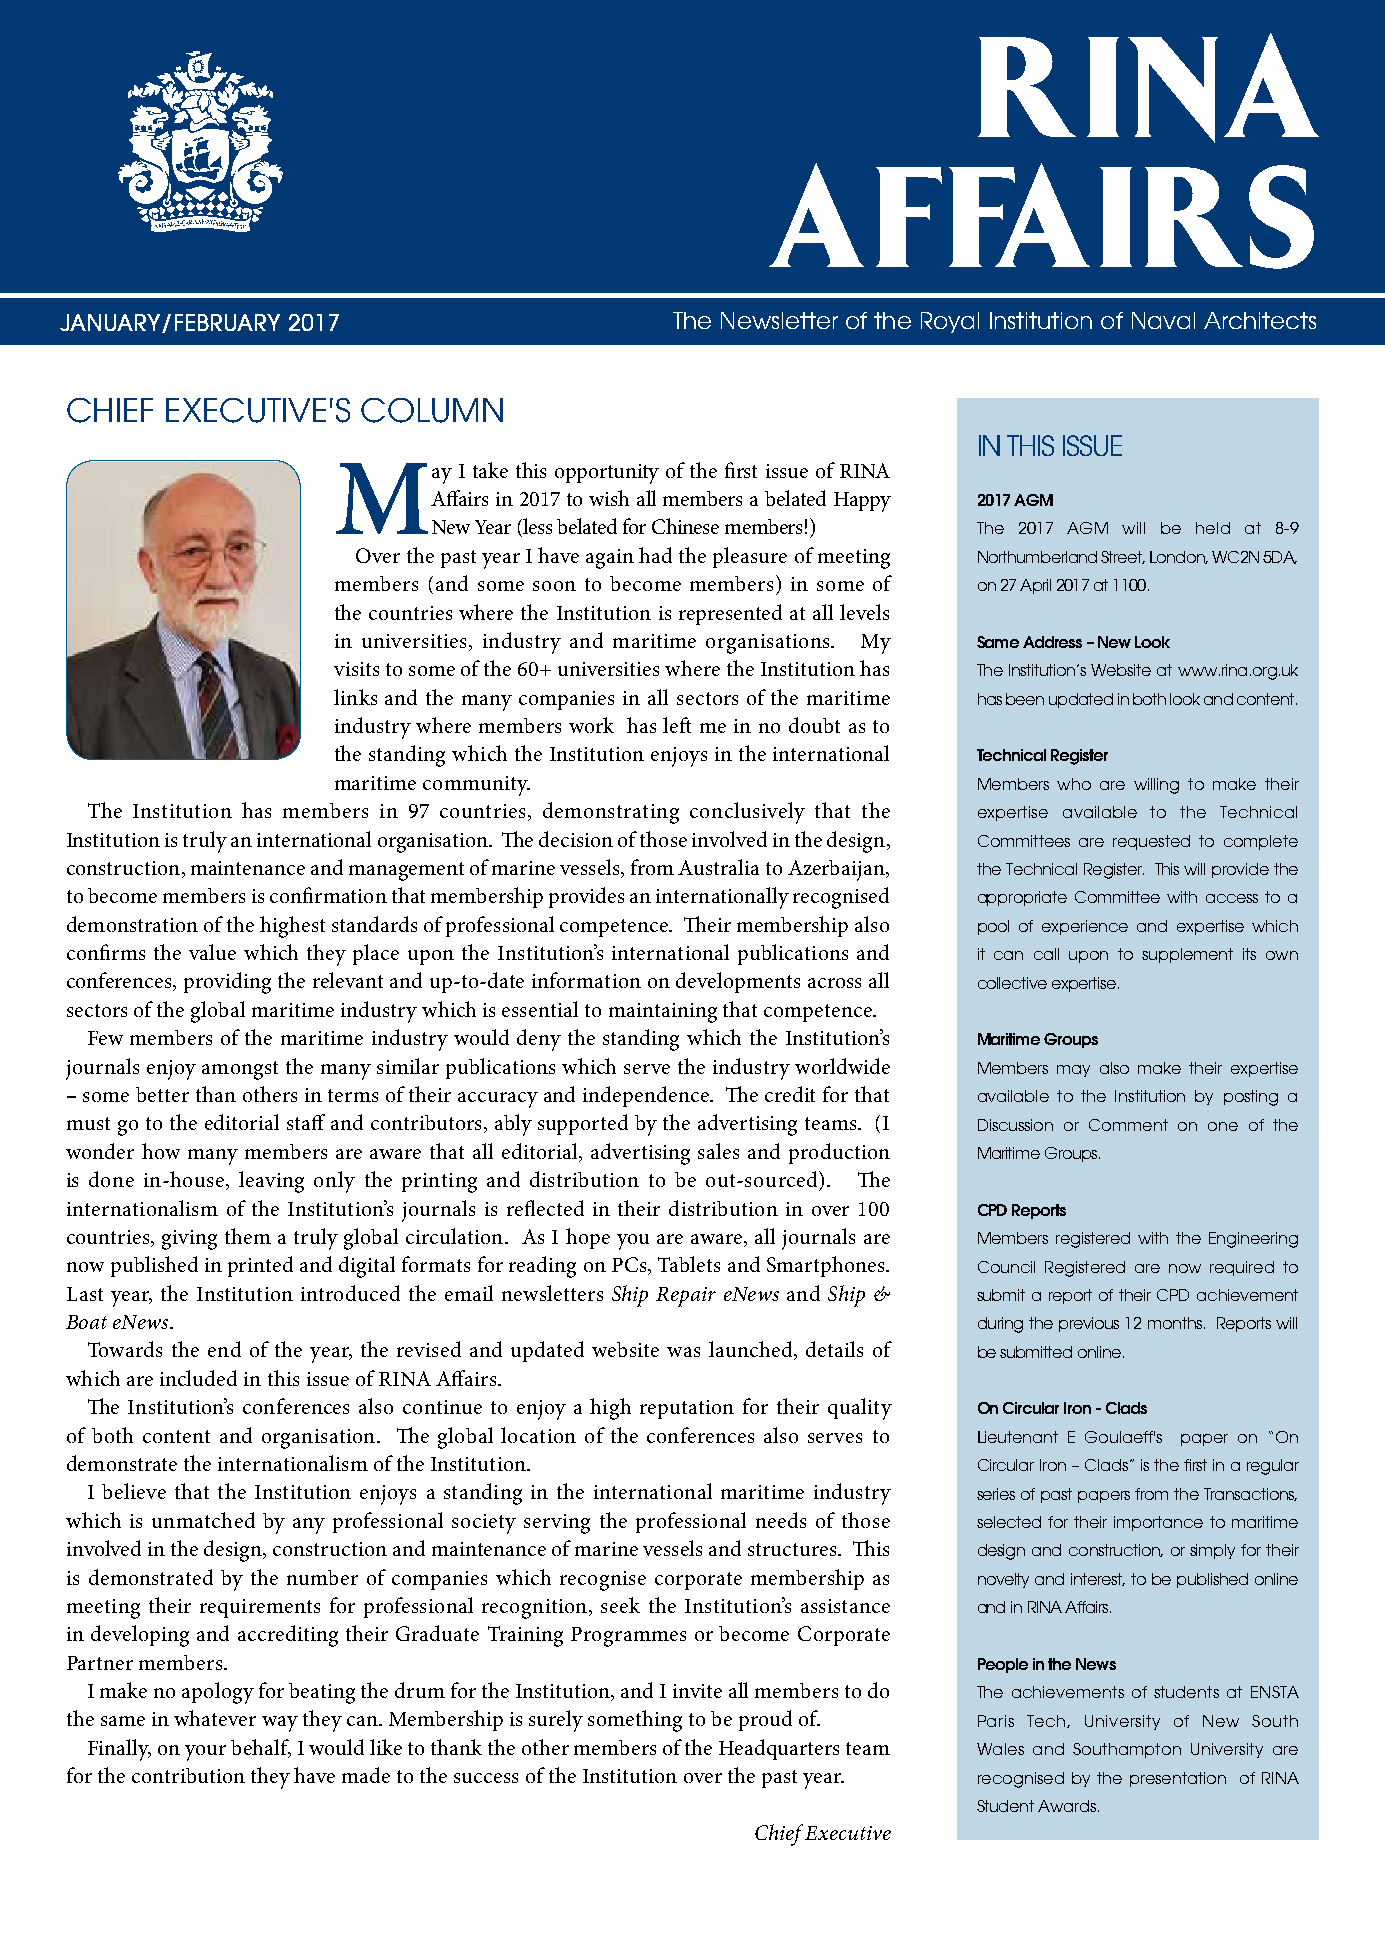 Image resolution: width=1385 pixels, height=1959 pixels. Describe the element at coordinates (1151, 842) in the screenshot. I see `requested` at that location.
